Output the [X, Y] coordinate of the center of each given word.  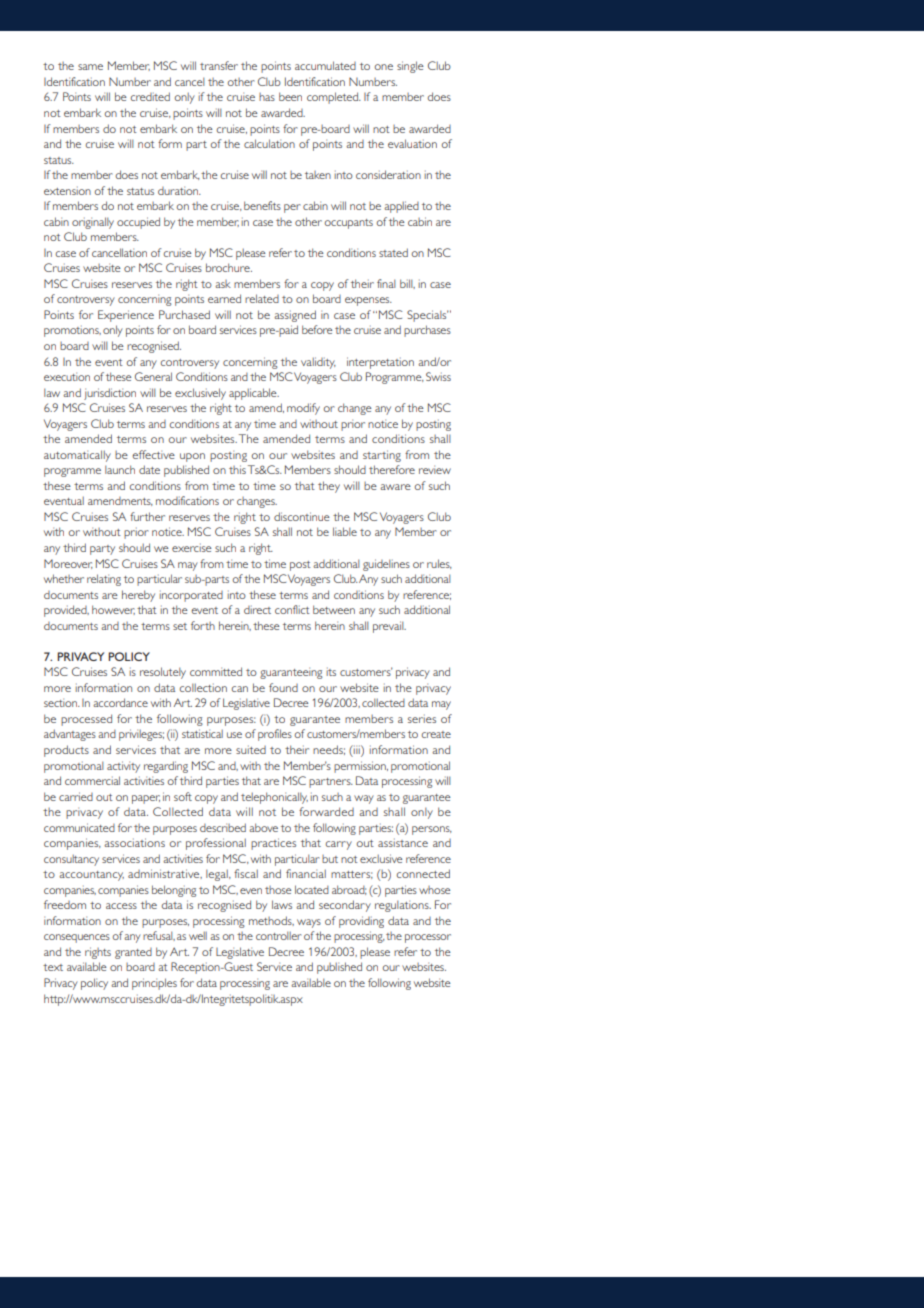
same [90, 67]
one [384, 67]
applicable [254, 394]
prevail [389, 627]
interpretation [380, 363]
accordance [120, 702]
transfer [219, 65]
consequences [77, 938]
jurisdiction [110, 394]
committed [216, 671]
